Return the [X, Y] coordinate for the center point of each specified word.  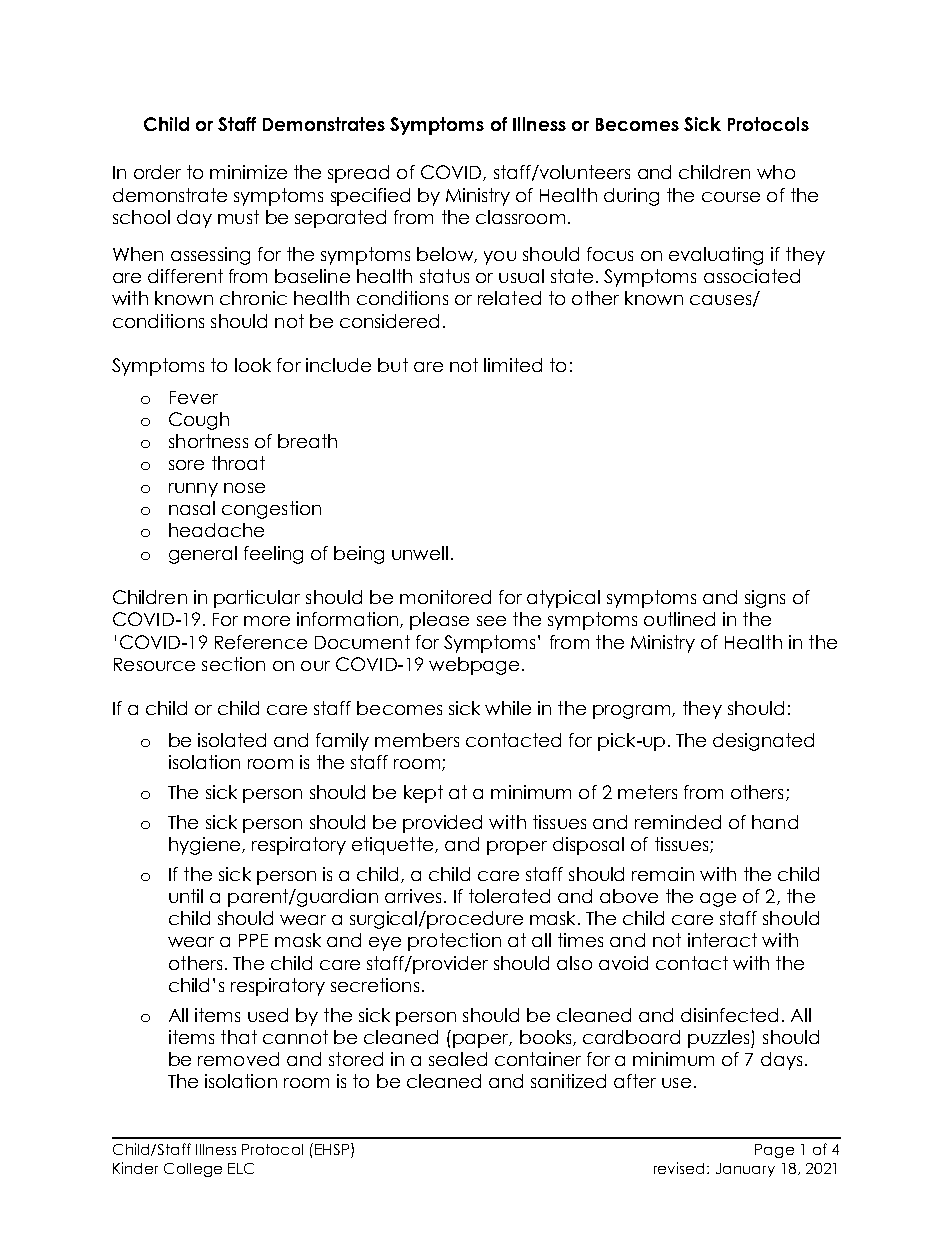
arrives [413, 896]
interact [722, 940]
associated [752, 276]
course [731, 197]
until [186, 896]
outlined [679, 619]
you [500, 258]
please [439, 621]
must [238, 217]
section [233, 664]
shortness [208, 441]
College [193, 1170]
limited [513, 365]
